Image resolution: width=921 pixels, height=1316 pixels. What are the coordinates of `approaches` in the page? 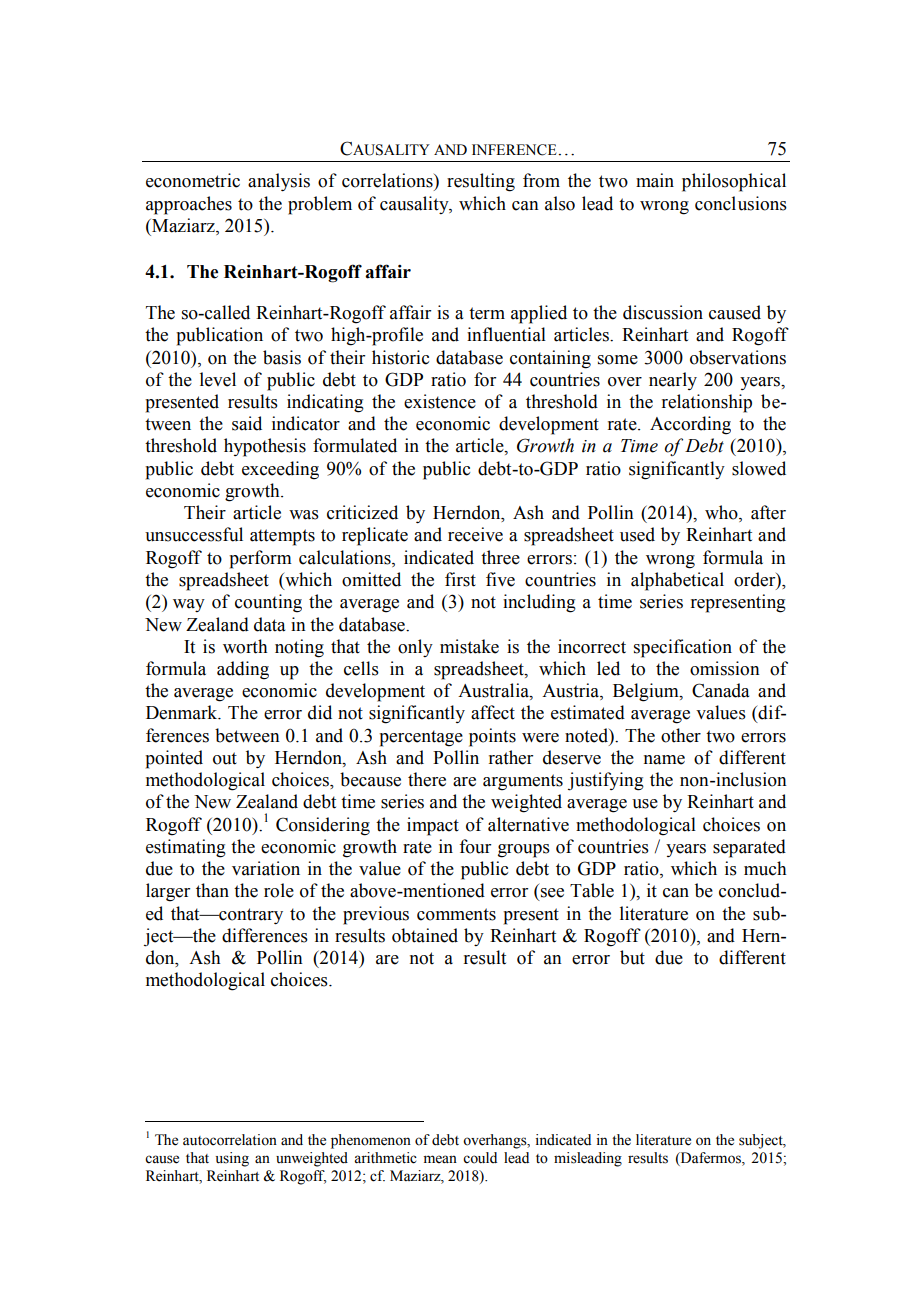 It's located at (189, 205).
